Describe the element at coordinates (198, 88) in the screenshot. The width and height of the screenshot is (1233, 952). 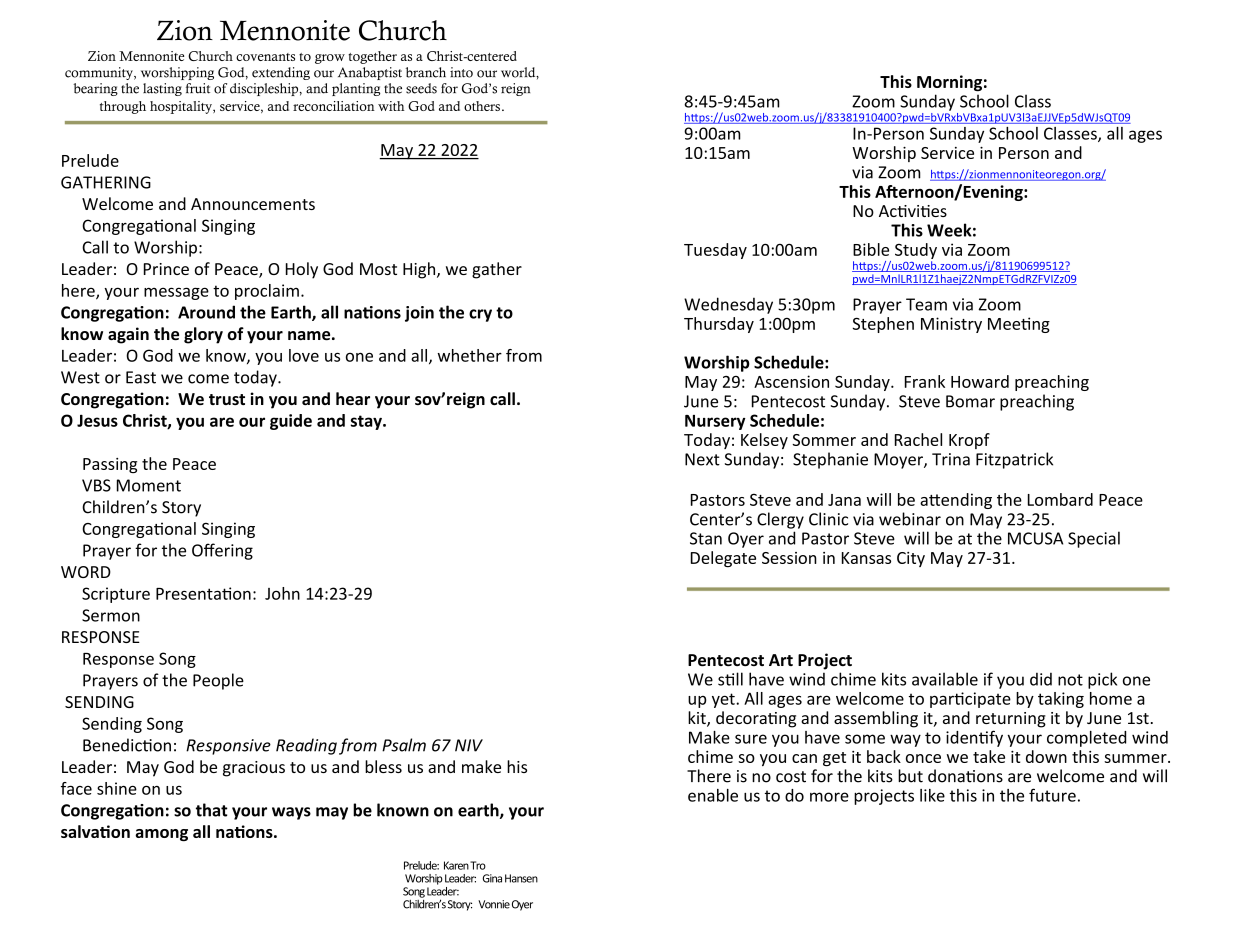
I see `fruit` at that location.
